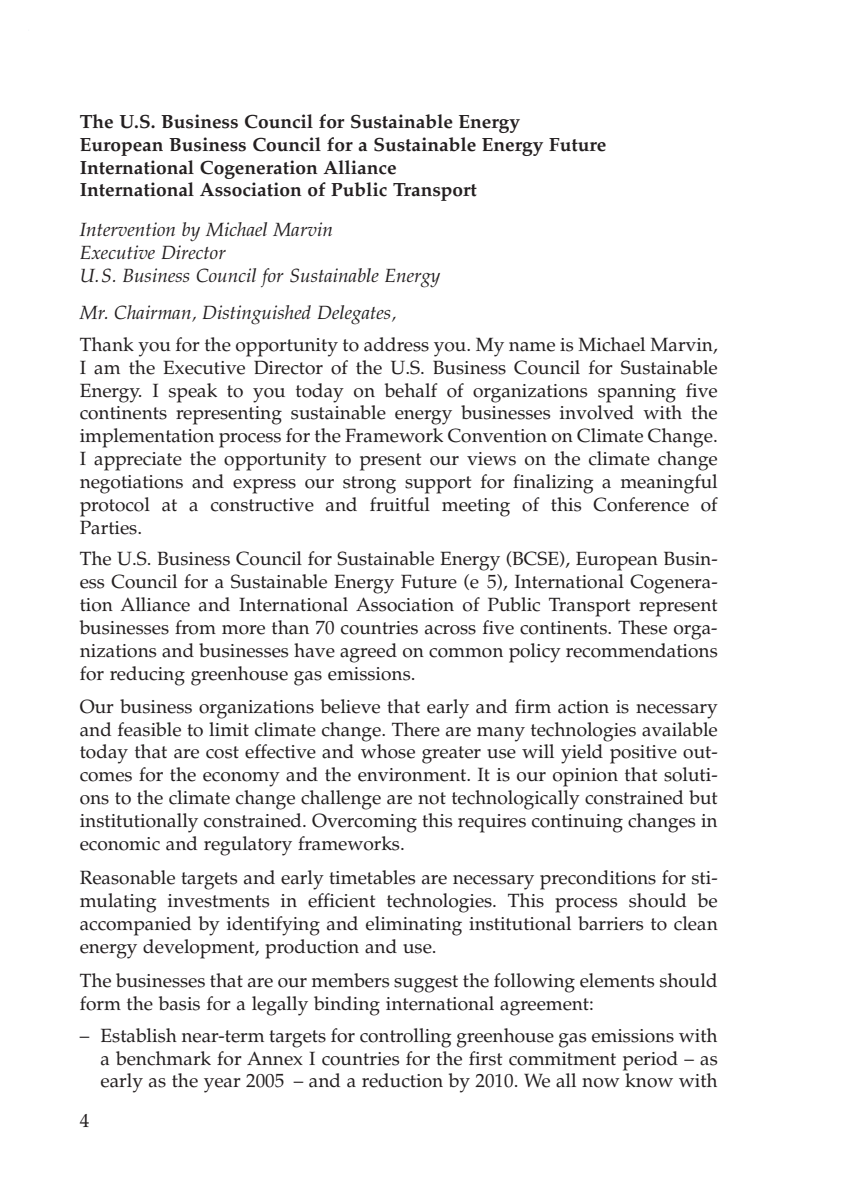 The width and height of the screenshot is (844, 1197). Describe the element at coordinates (163, 1058) in the screenshot. I see `benchmark` at that location.
